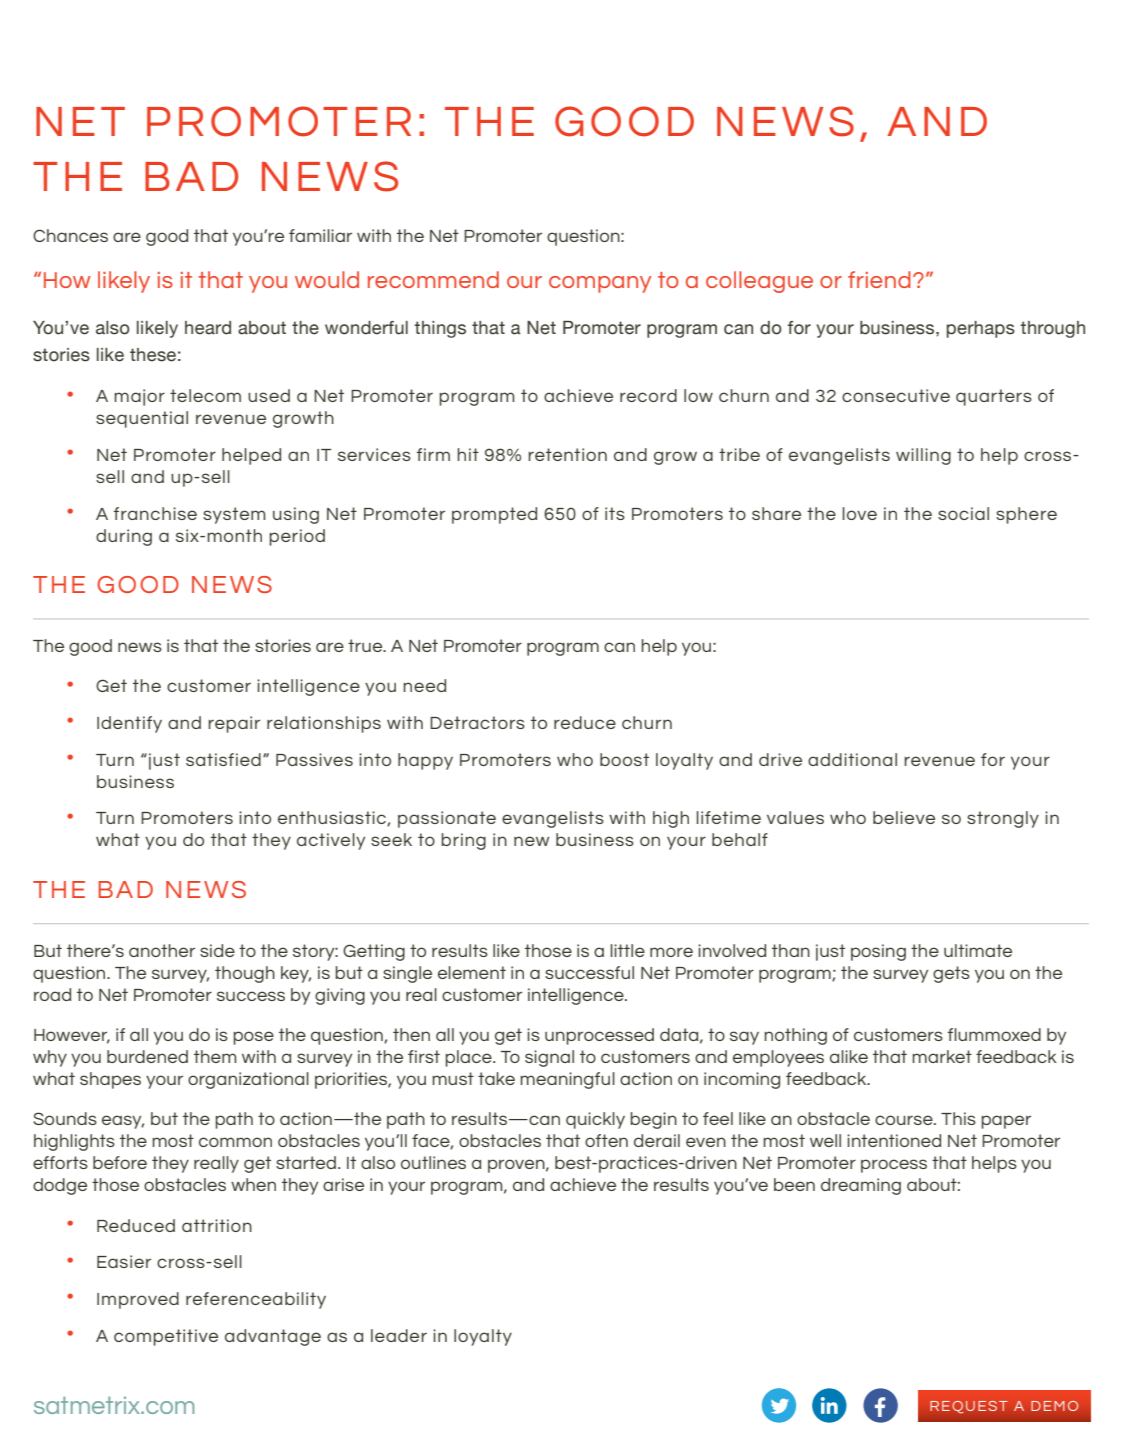 Image resolution: width=1122 pixels, height=1452 pixels. Describe the element at coordinates (861, 1186) in the page. I see `dreaming` at that location.
